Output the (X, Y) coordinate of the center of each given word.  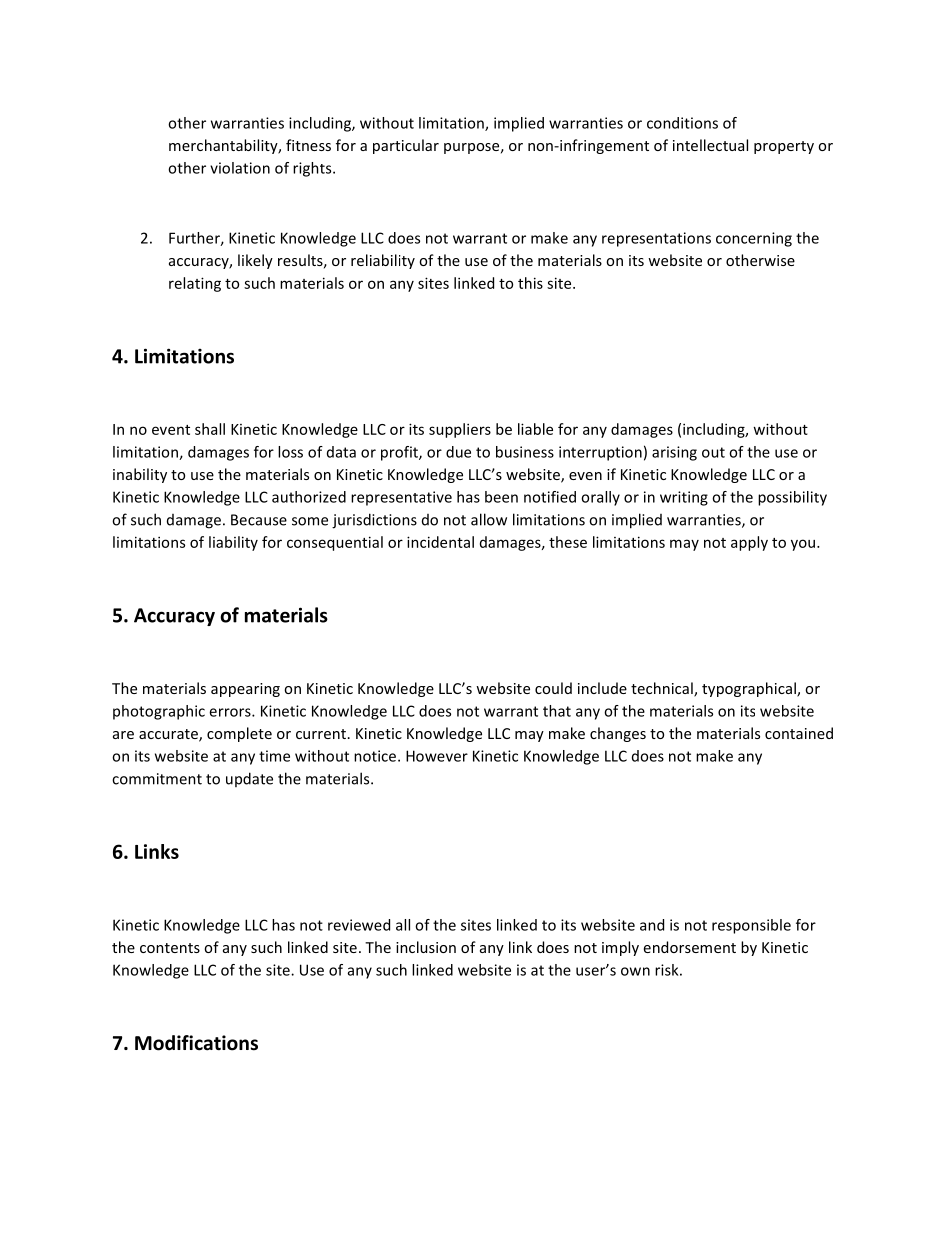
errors (231, 712)
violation (240, 168)
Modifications (196, 1043)
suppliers (460, 430)
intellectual (710, 145)
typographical (750, 689)
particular (406, 146)
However (437, 756)
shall (210, 429)
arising (674, 453)
